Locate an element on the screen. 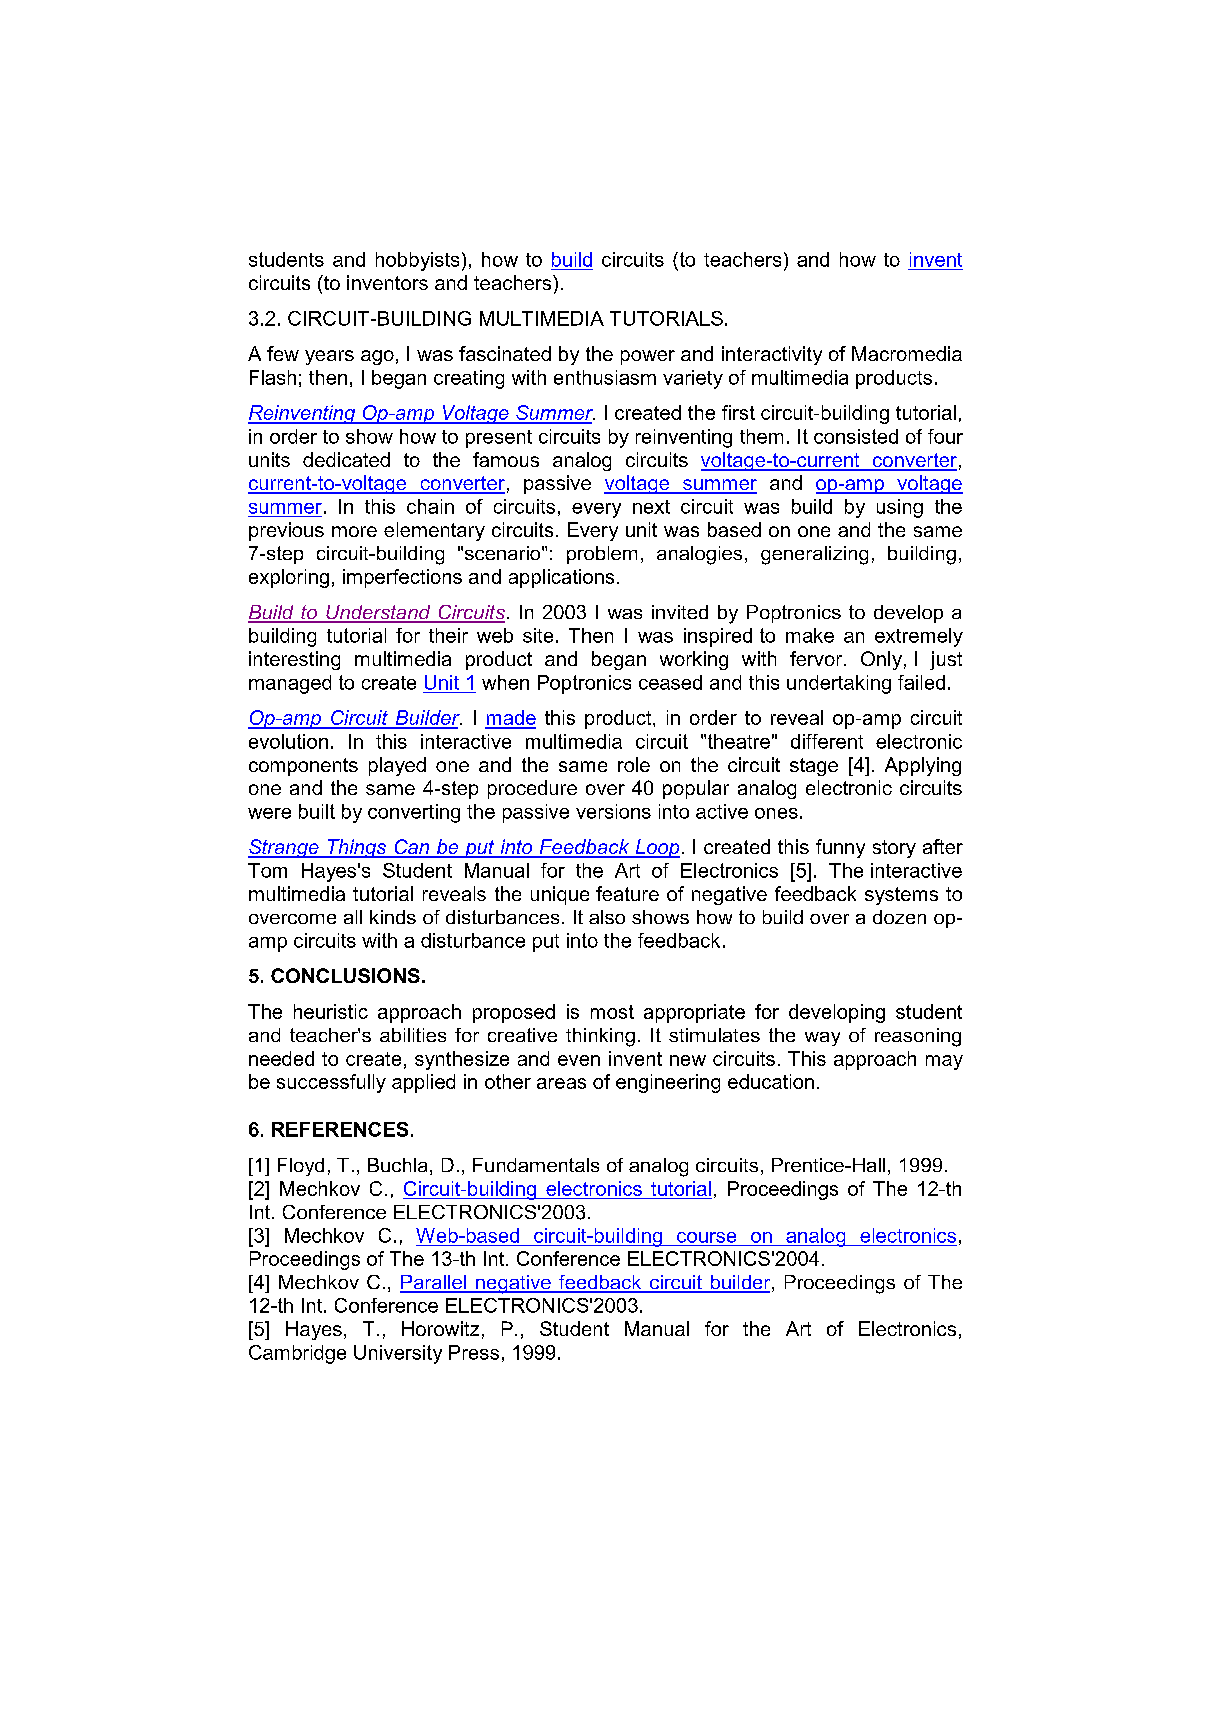 This screenshot has height=1712, width=1210. Only is located at coordinates (881, 660).
